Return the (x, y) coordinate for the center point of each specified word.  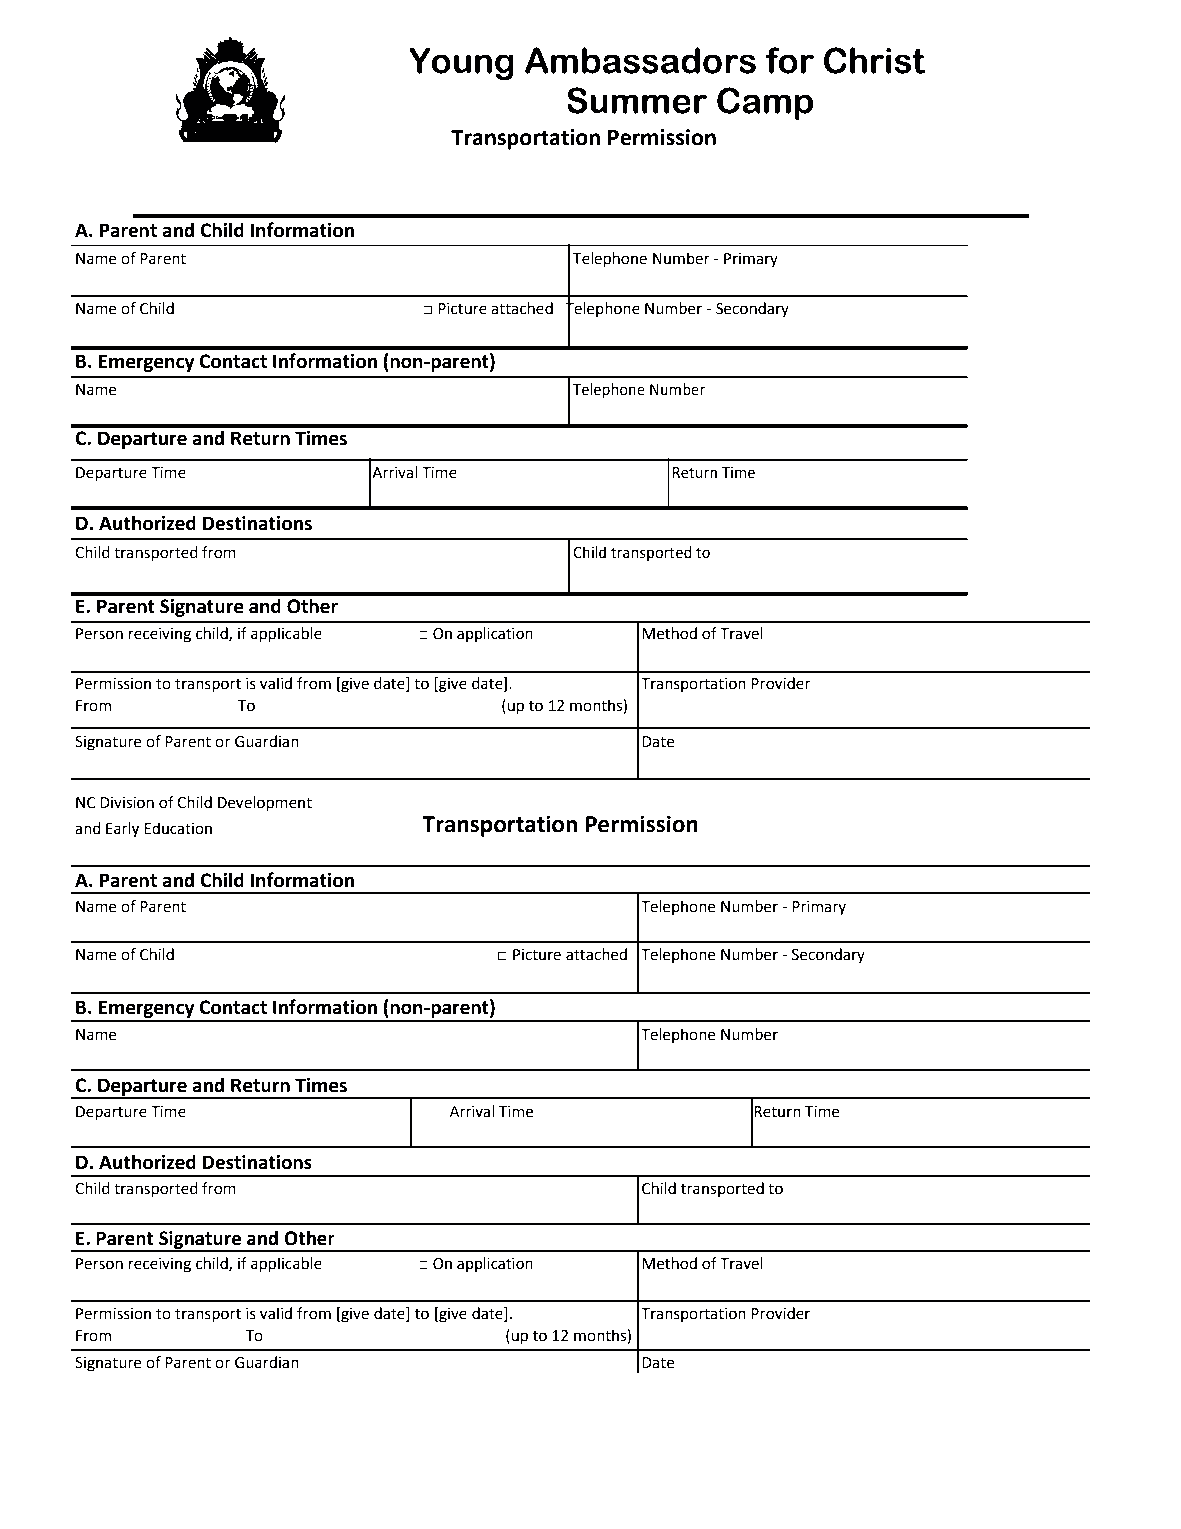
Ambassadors (640, 60)
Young (461, 63)
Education (178, 828)
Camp (765, 103)
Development (265, 804)
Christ (875, 60)
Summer (637, 100)
